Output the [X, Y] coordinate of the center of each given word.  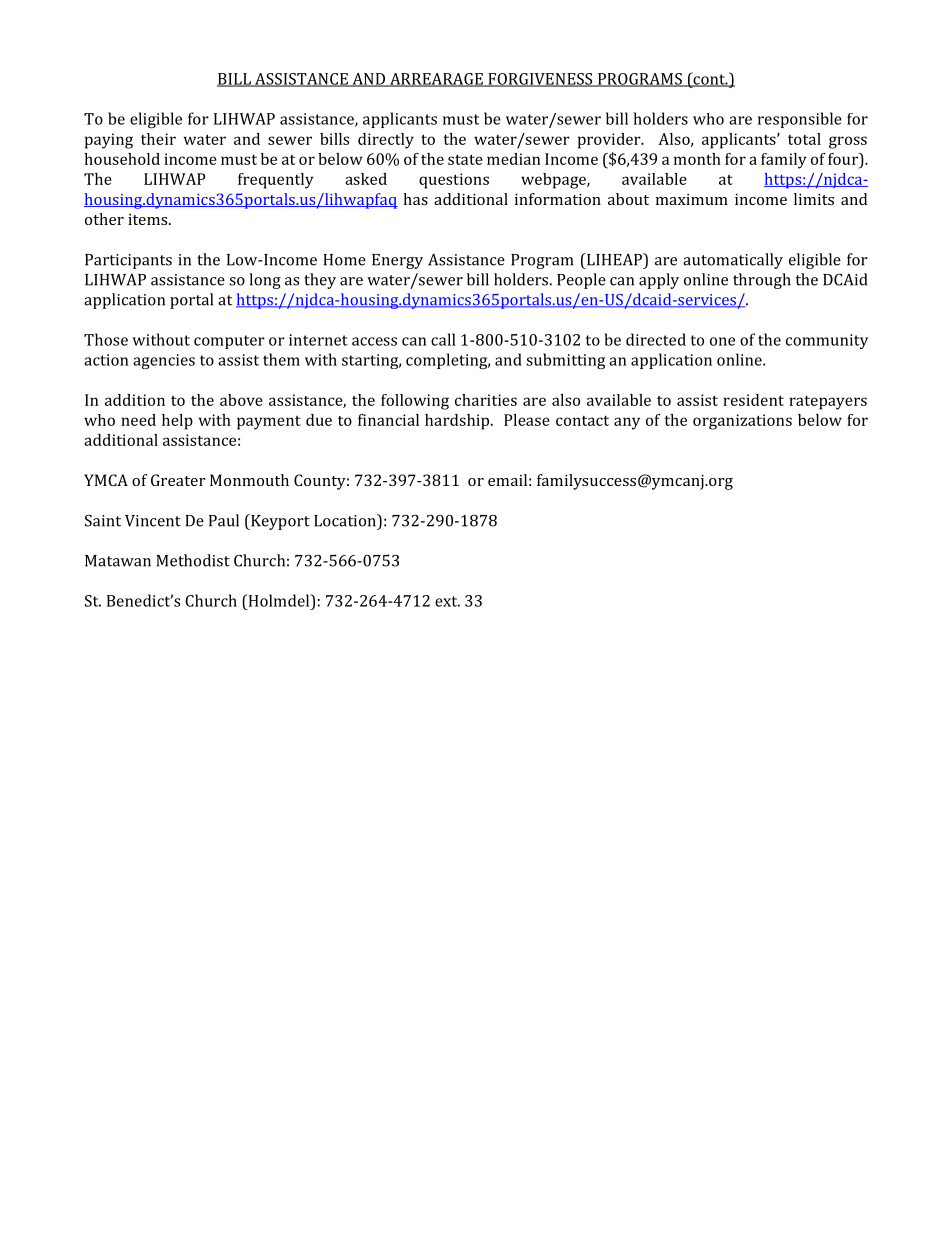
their [158, 139]
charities [486, 400]
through [762, 281]
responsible [800, 120]
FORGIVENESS [540, 80]
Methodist [193, 560]
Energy [397, 261]
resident [753, 400]
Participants [128, 261]
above [241, 400]
